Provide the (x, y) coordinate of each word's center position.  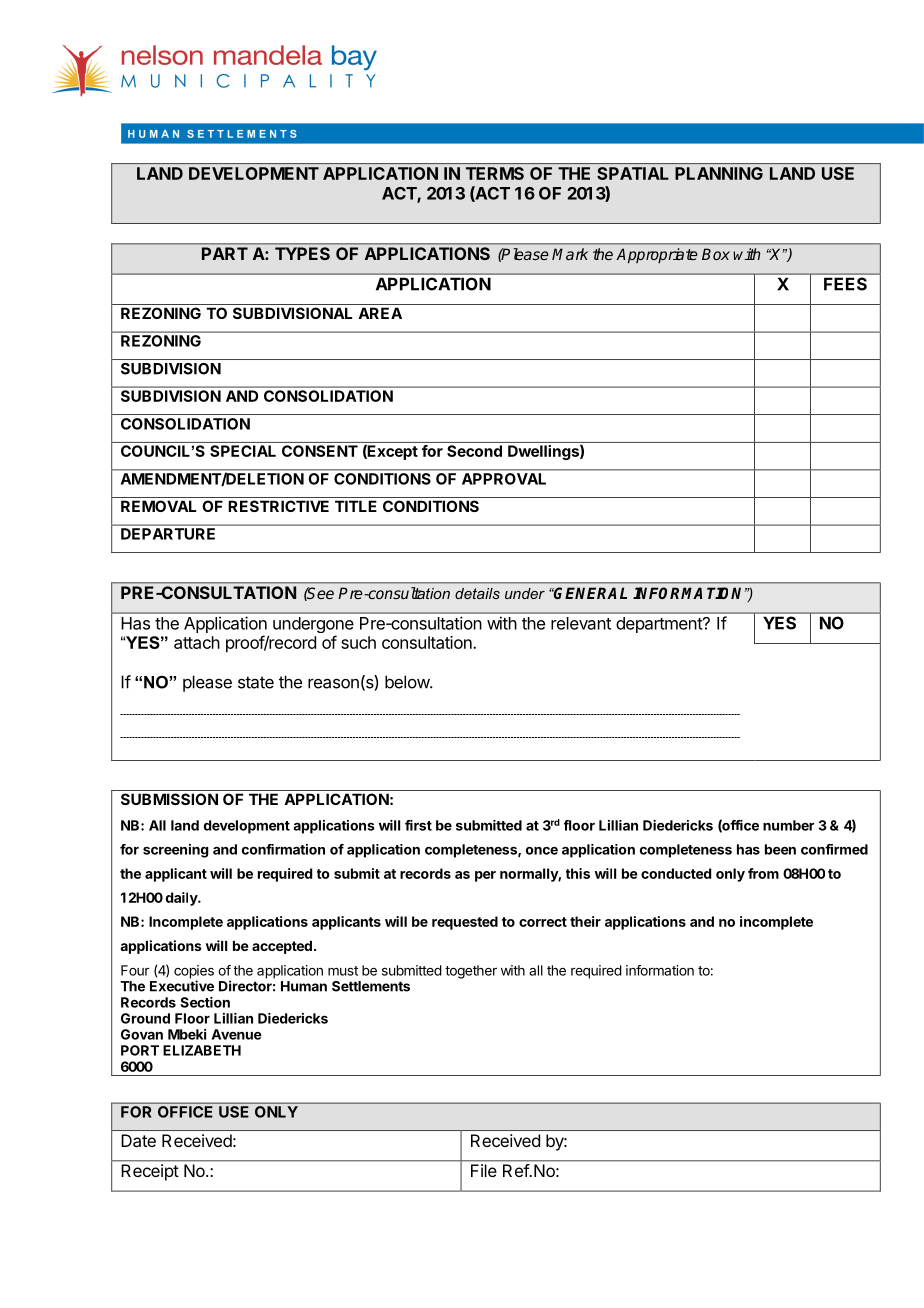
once (542, 851)
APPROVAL (504, 479)
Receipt (150, 1172)
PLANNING (719, 173)
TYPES (302, 253)
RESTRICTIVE (278, 506)
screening (176, 851)
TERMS (495, 173)
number (788, 825)
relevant (581, 623)
